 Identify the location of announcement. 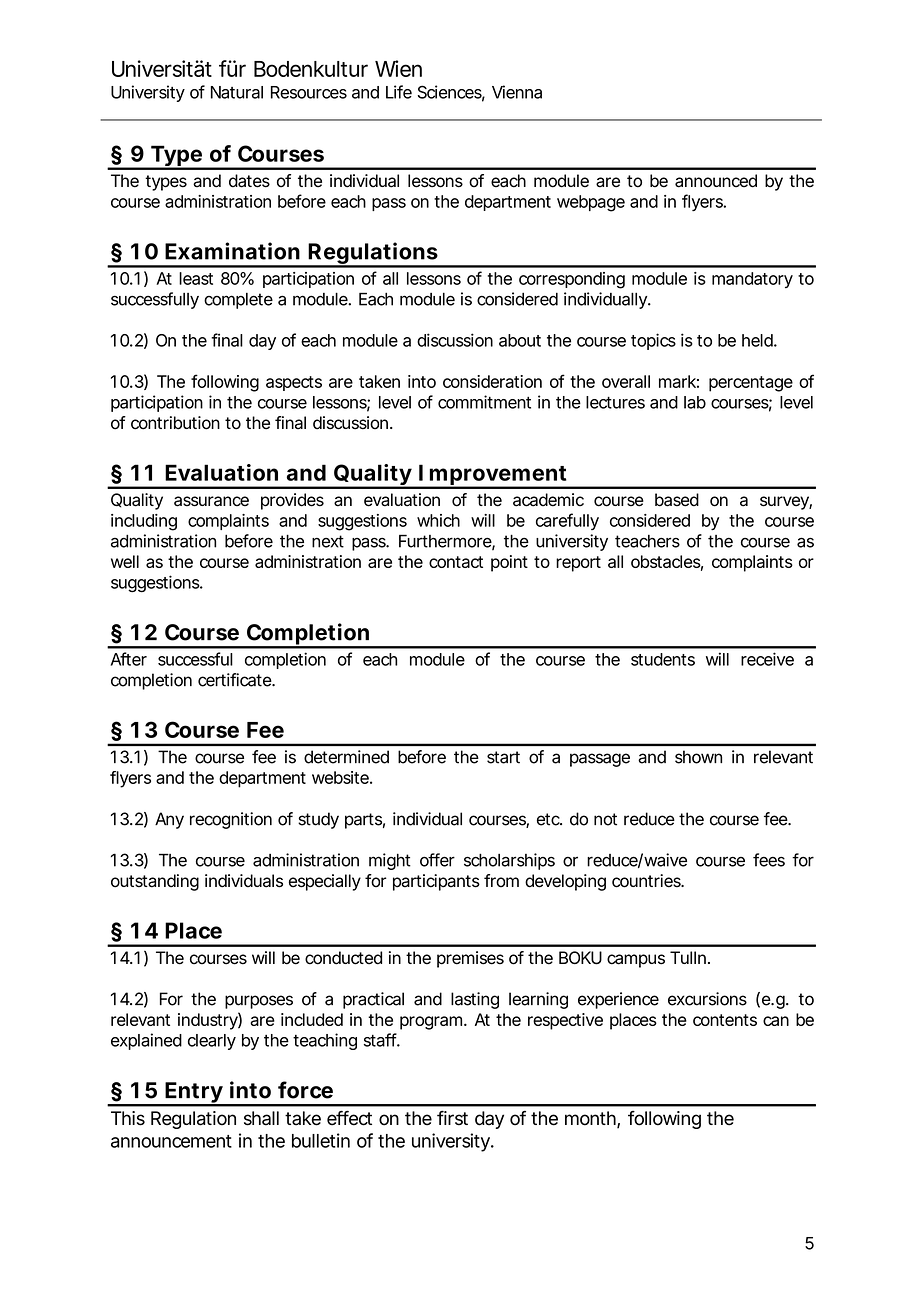
(171, 1141).
